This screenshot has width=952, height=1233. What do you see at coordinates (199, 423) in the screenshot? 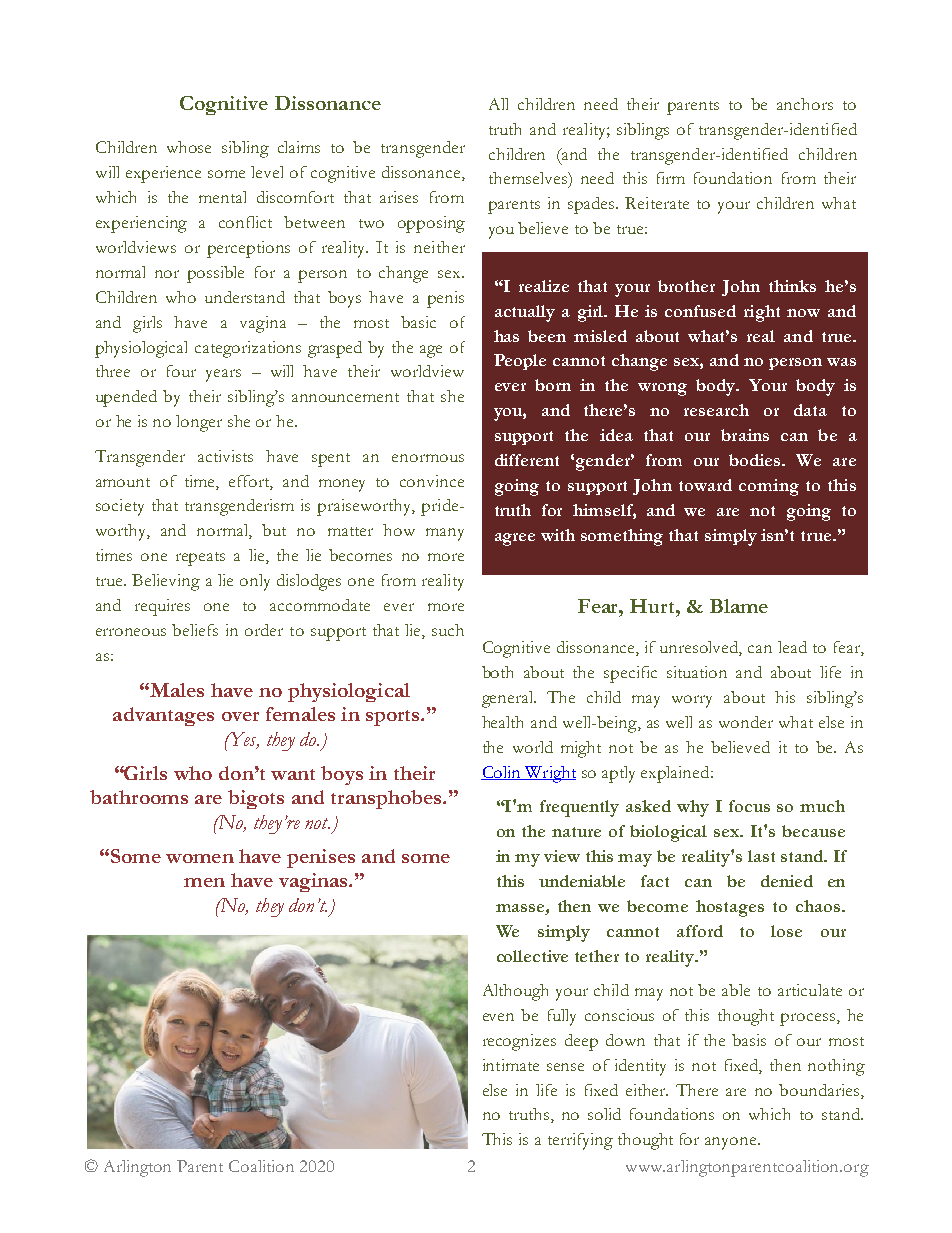
I see `longer` at bounding box center [199, 423].
